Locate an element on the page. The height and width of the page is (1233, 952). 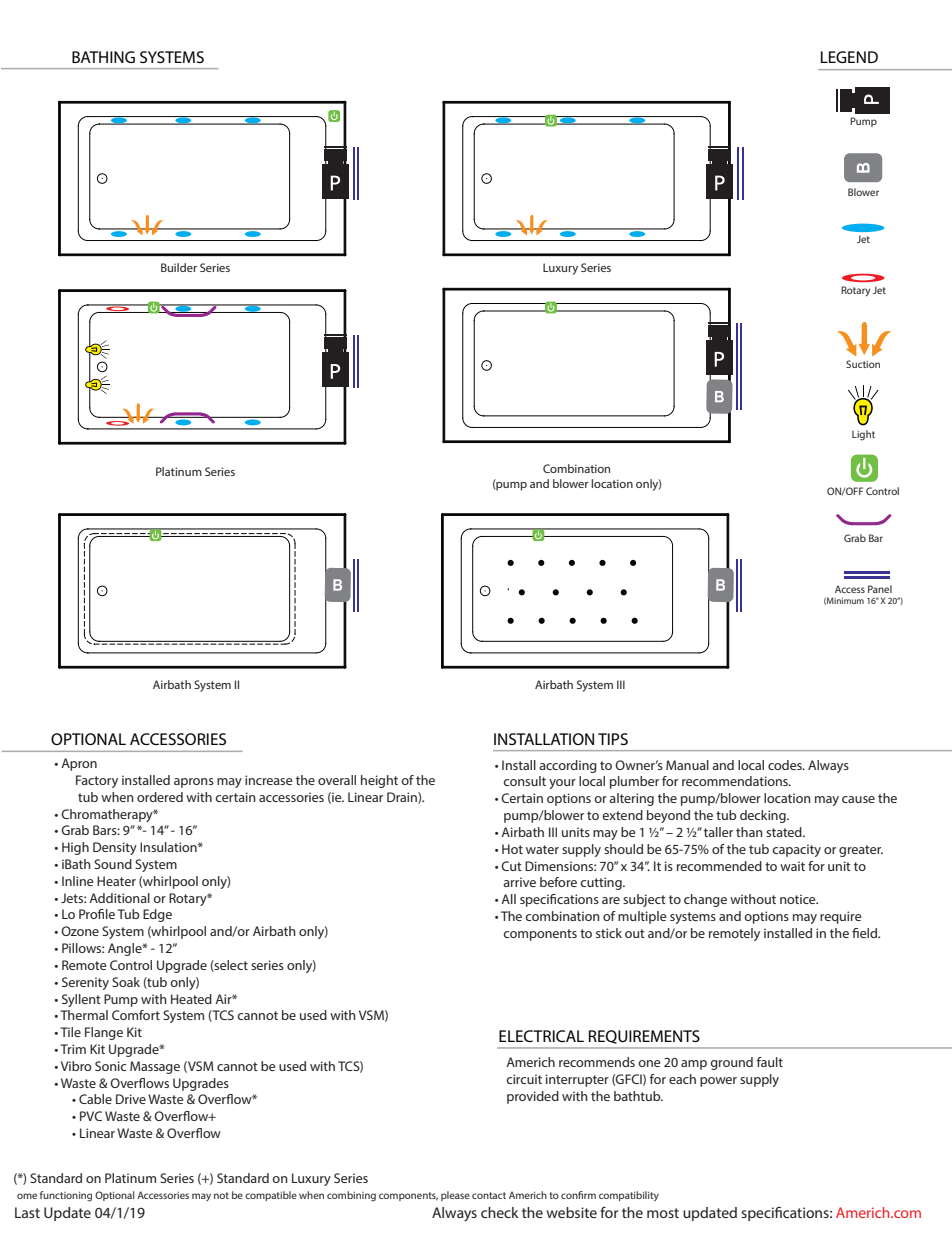
ordered is located at coordinates (160, 797).
